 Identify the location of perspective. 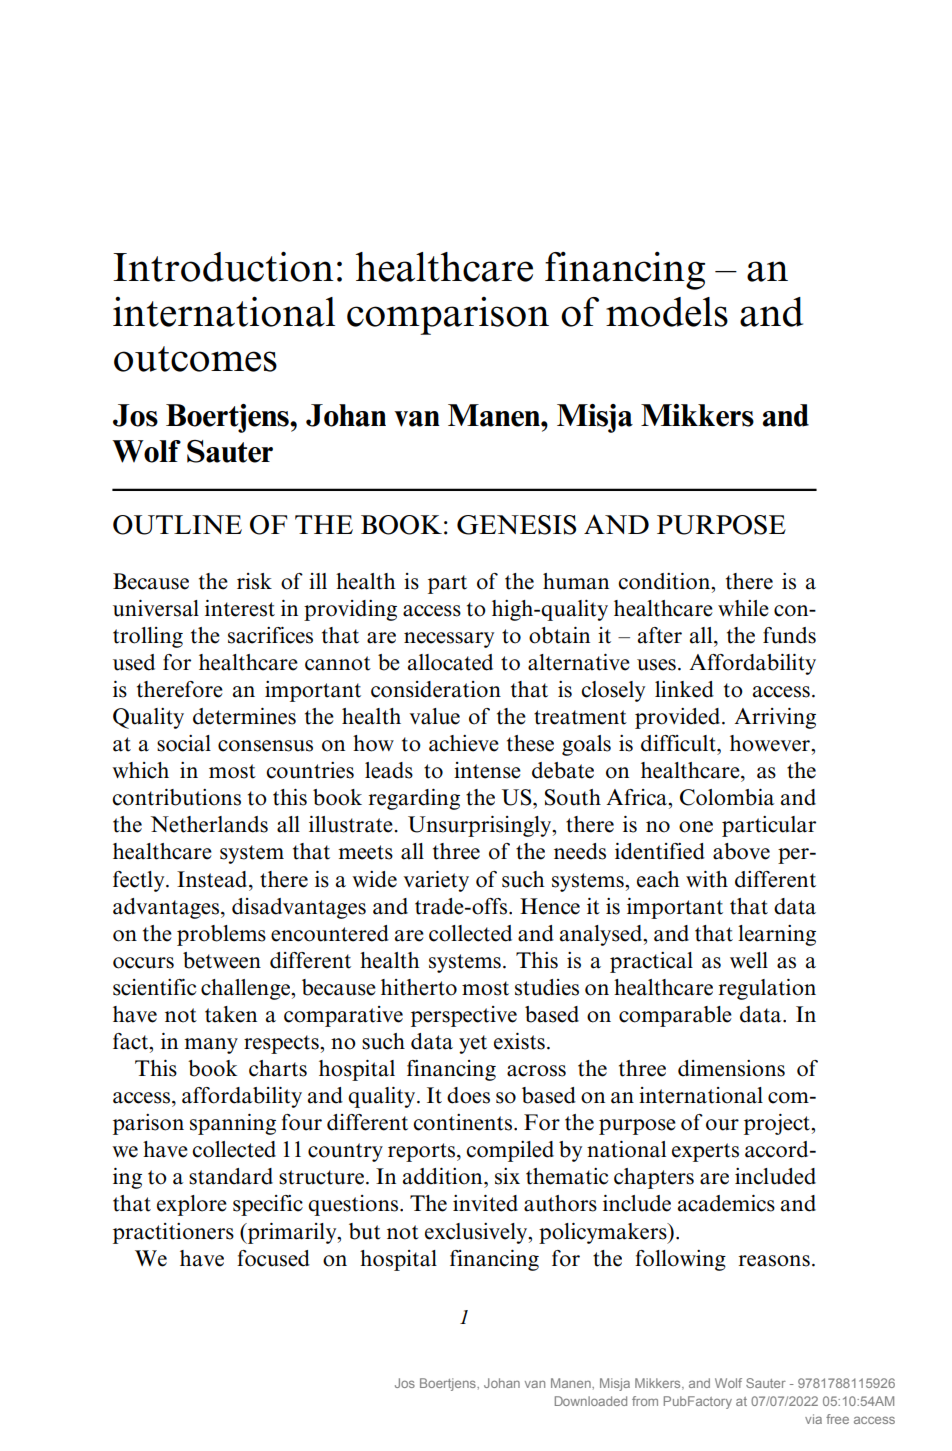
(464, 1016).
